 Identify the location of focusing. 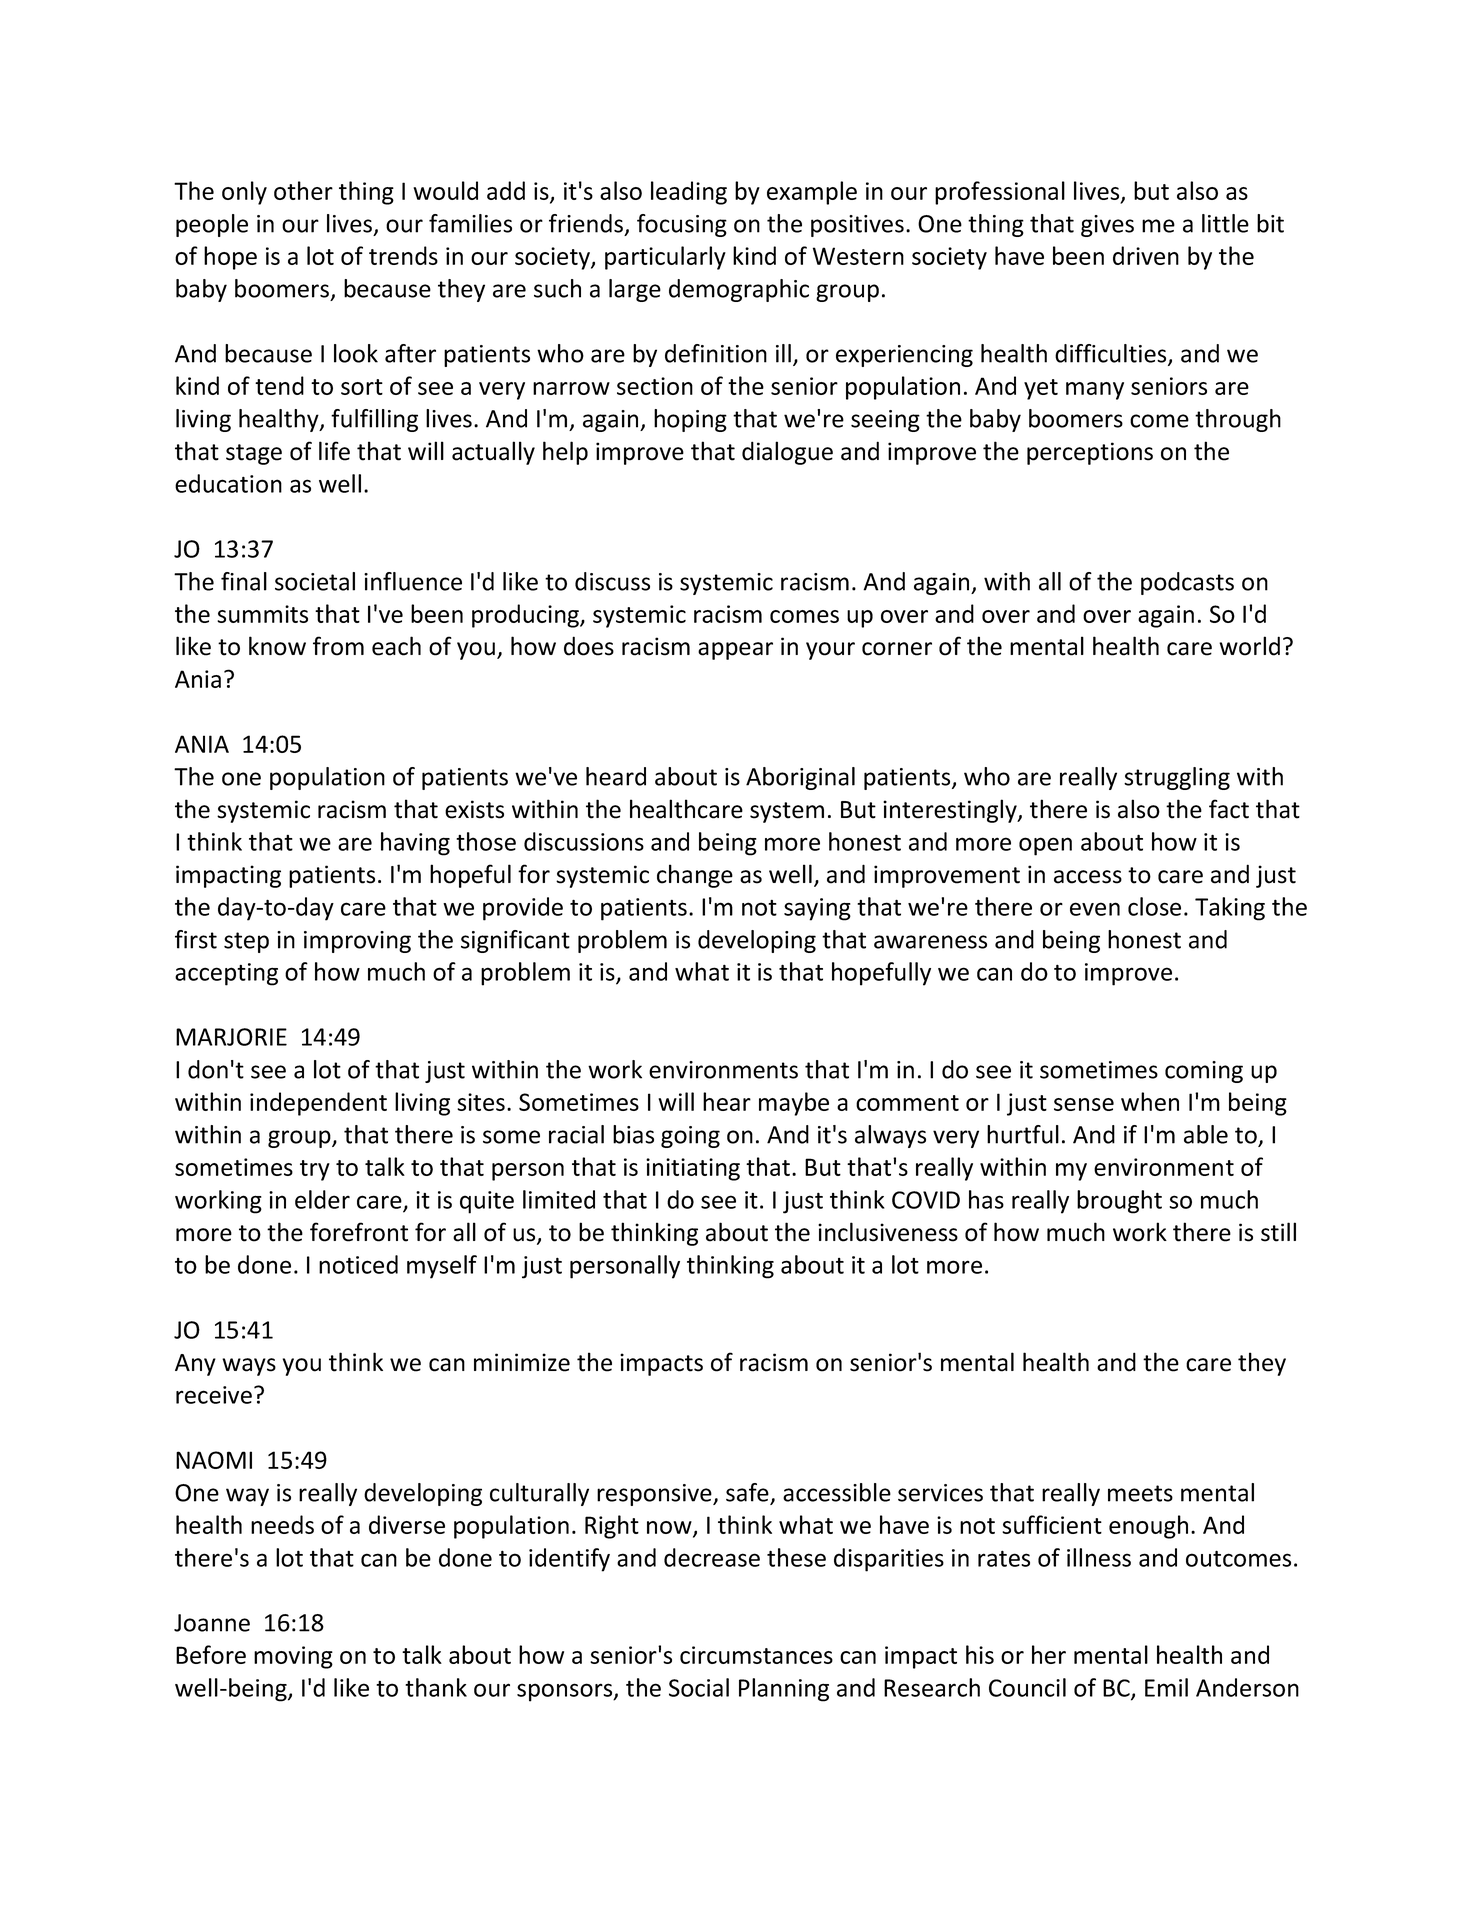
(682, 225).
